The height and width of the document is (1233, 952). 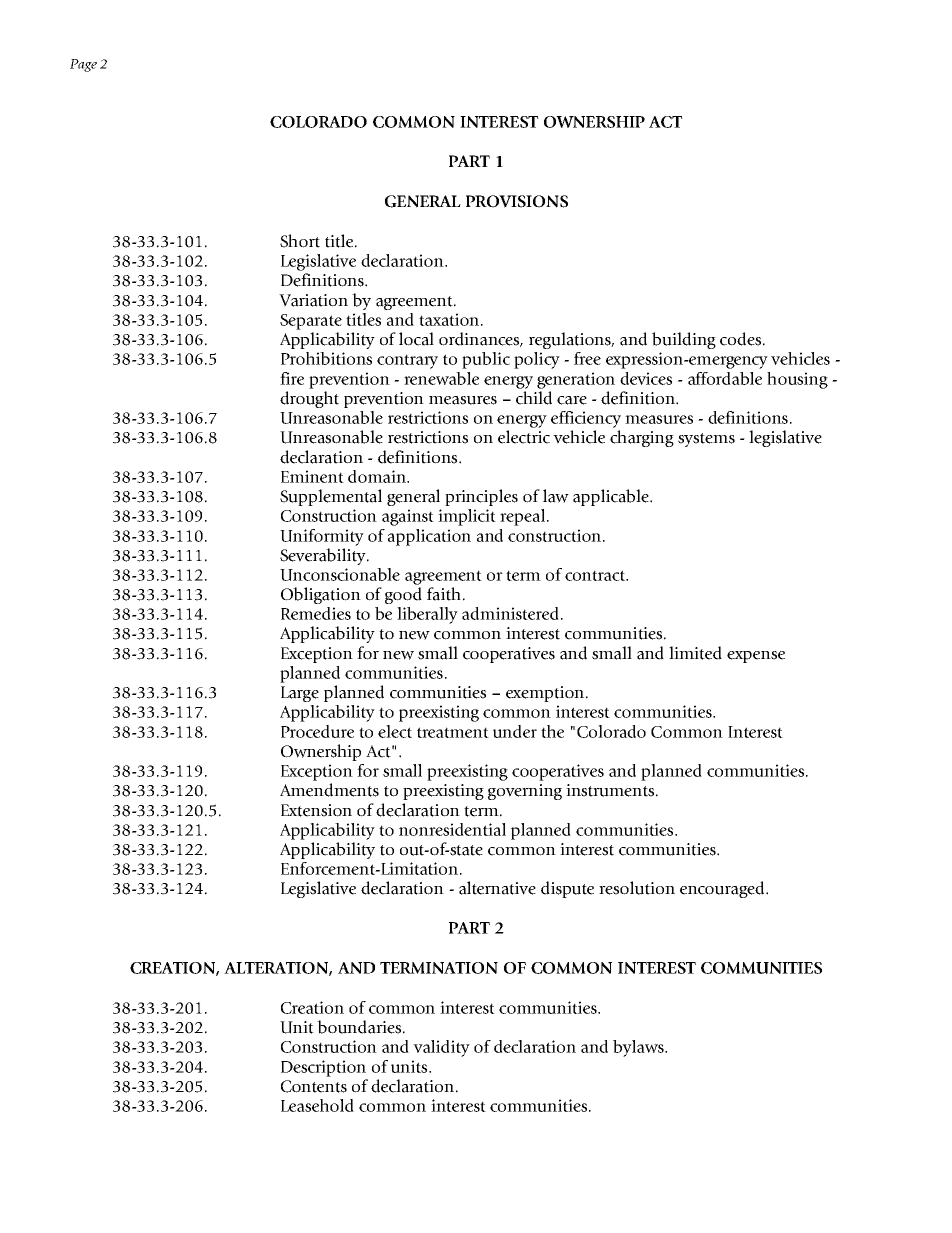 I want to click on Description, so click(x=323, y=1068).
